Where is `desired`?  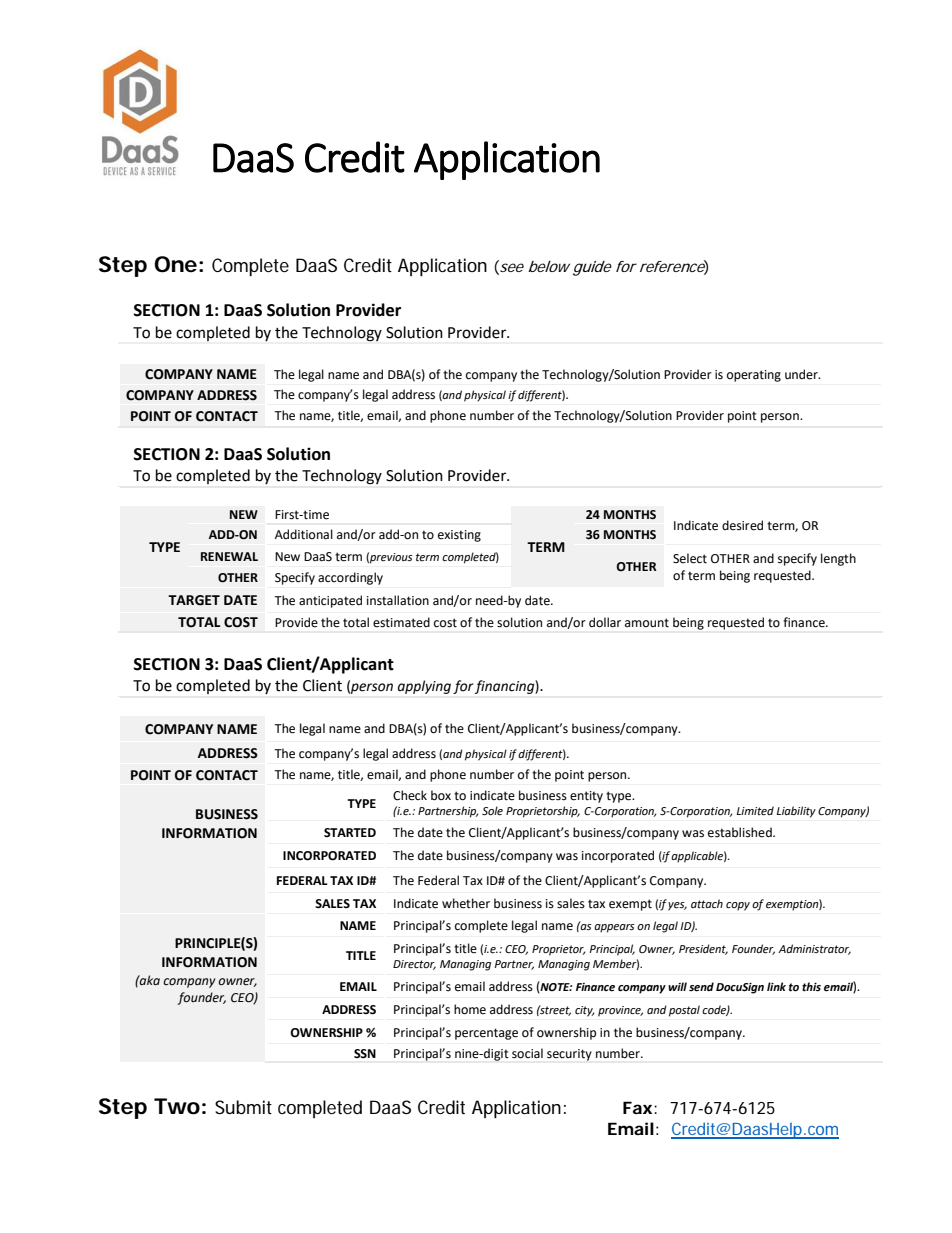
desired is located at coordinates (742, 525).
